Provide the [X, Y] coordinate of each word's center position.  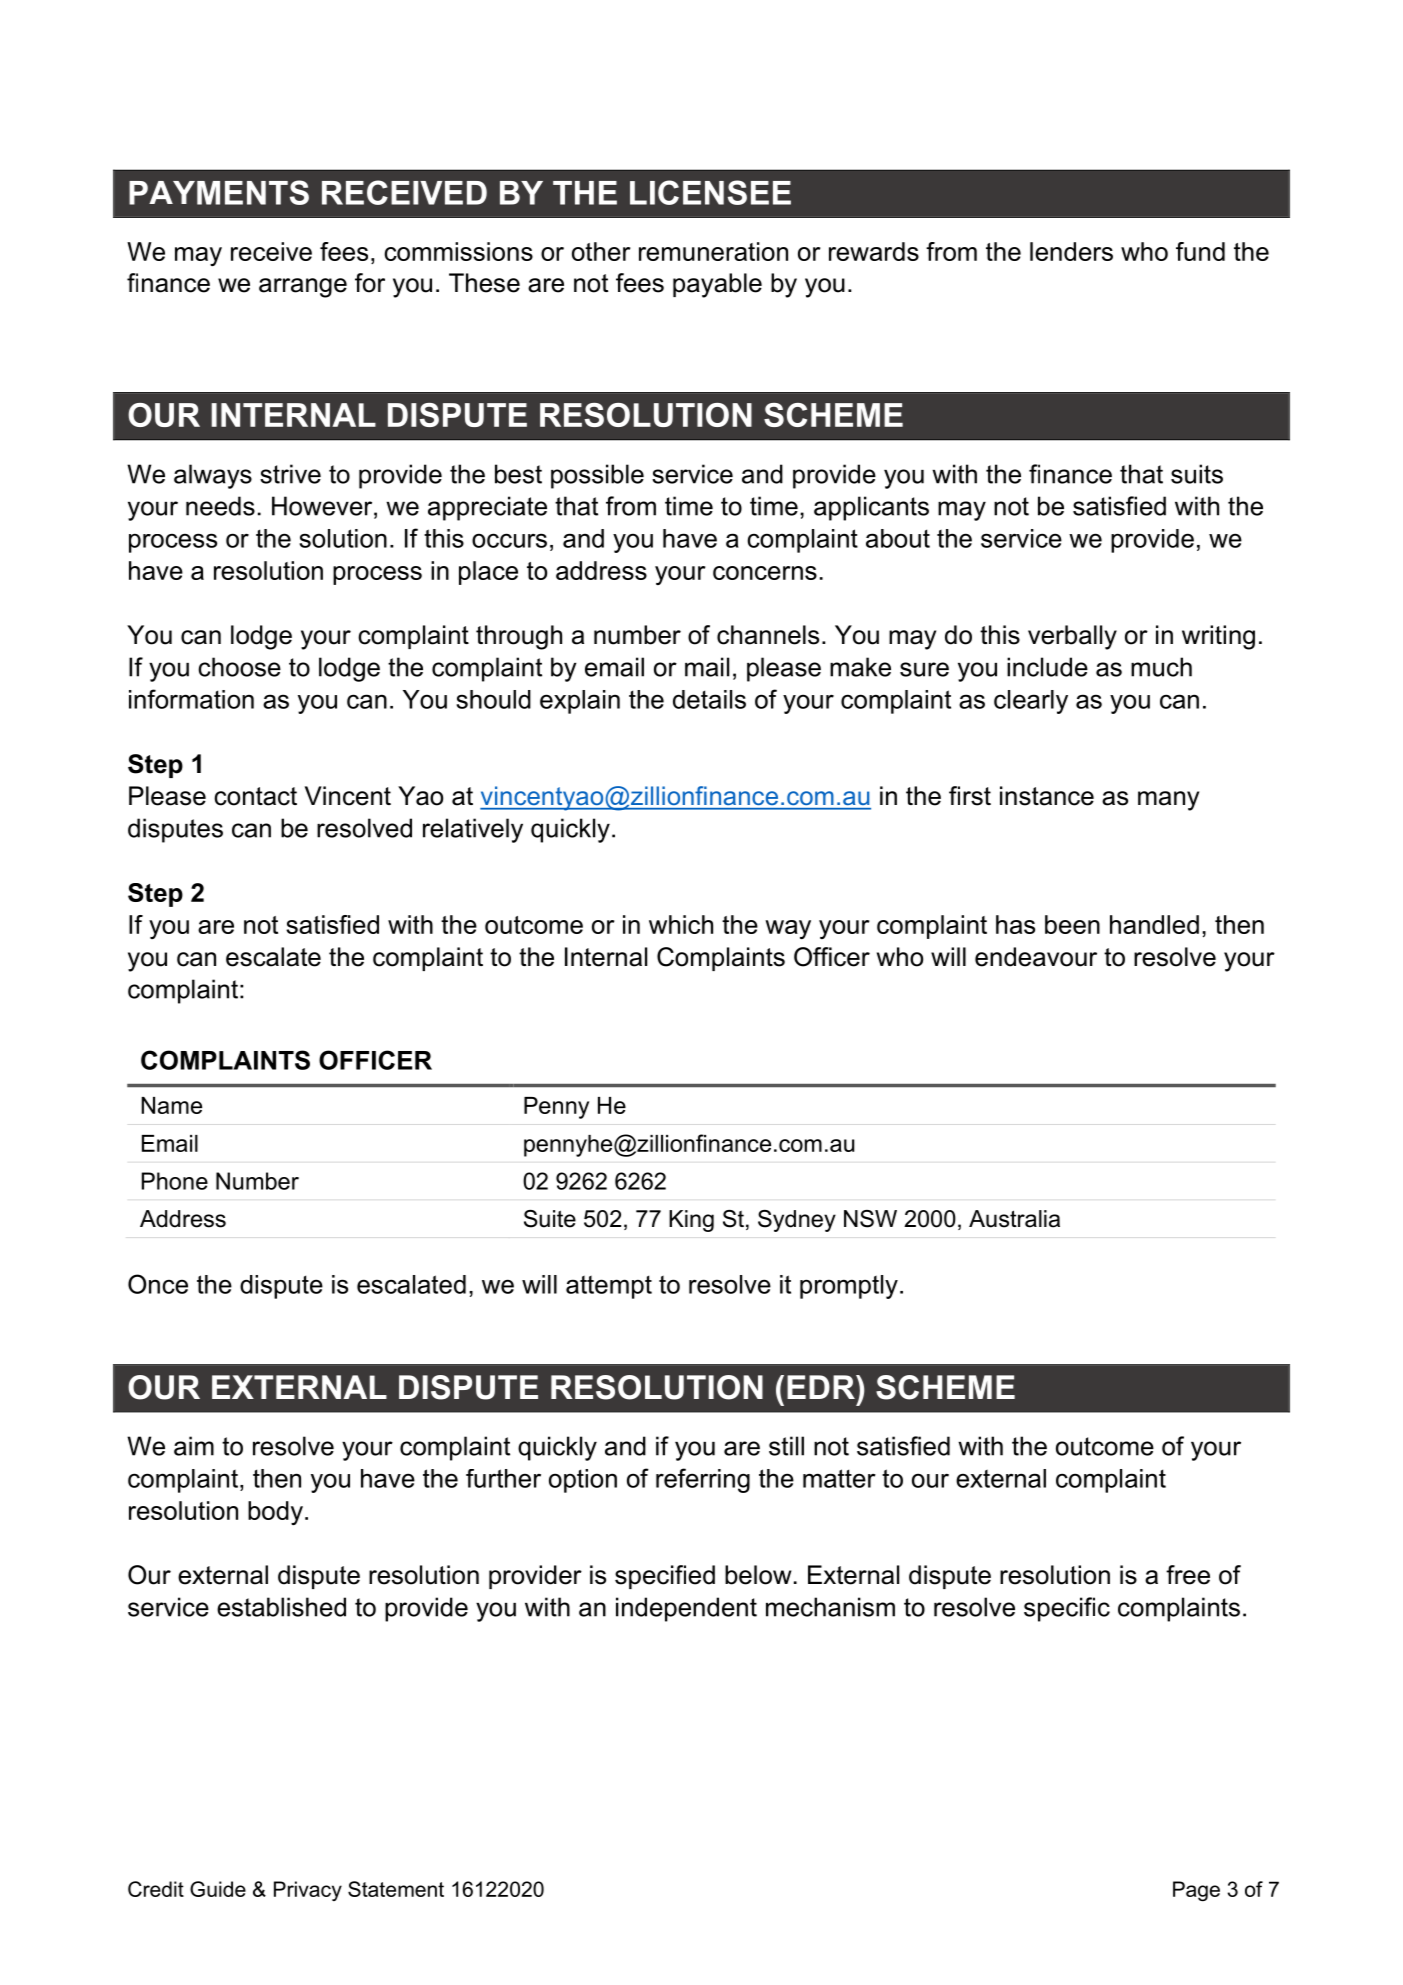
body [275, 1513]
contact [255, 796]
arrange [303, 288]
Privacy [308, 1891]
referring [703, 1480]
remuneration [713, 251]
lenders [1071, 251]
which [681, 924]
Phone [175, 1181]
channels [768, 635]
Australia [1014, 1219]
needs [220, 506]
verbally [1072, 637]
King [691, 1221]
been [1072, 924]
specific [1067, 1609]
